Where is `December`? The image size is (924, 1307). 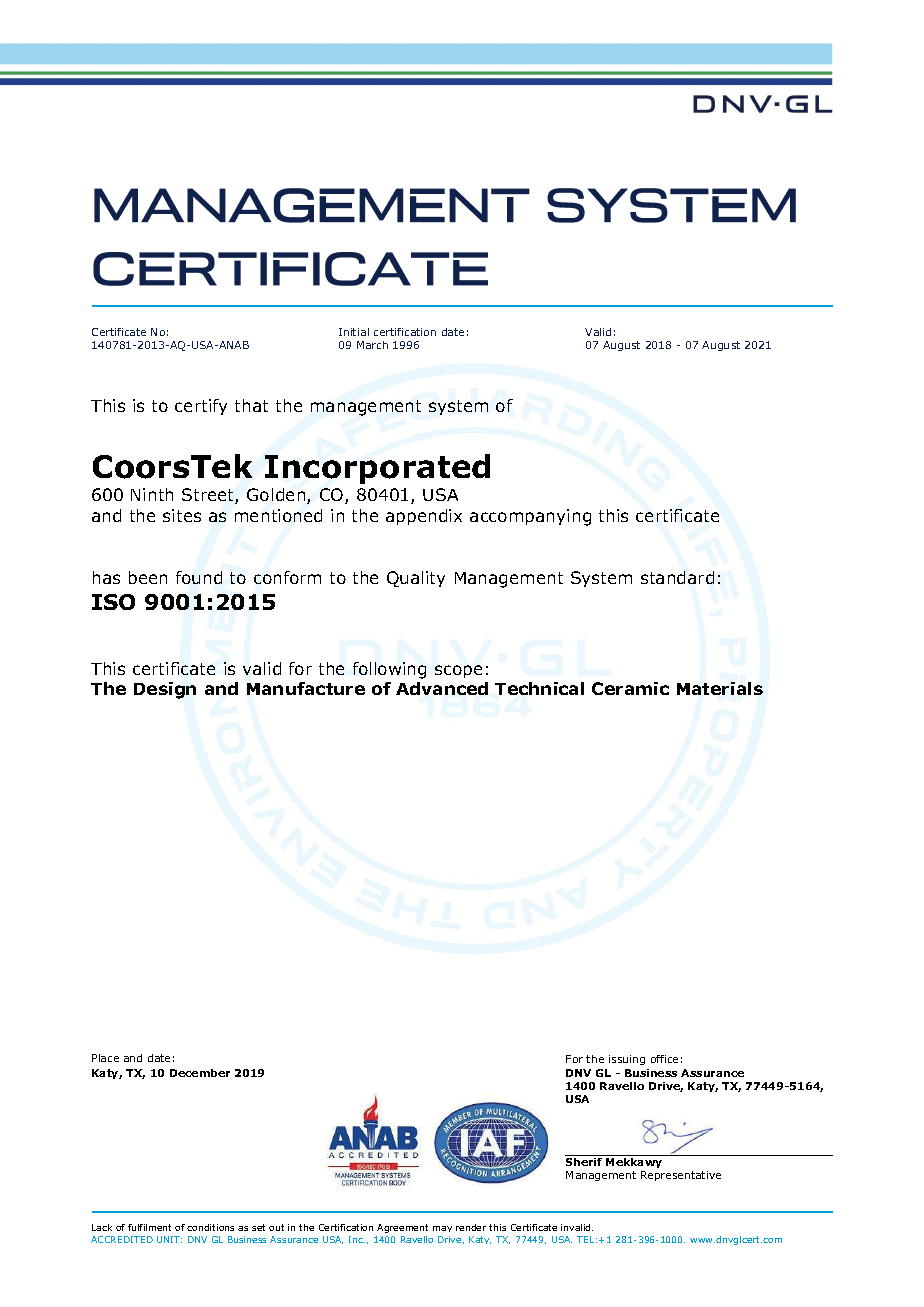
December is located at coordinates (200, 1073).
